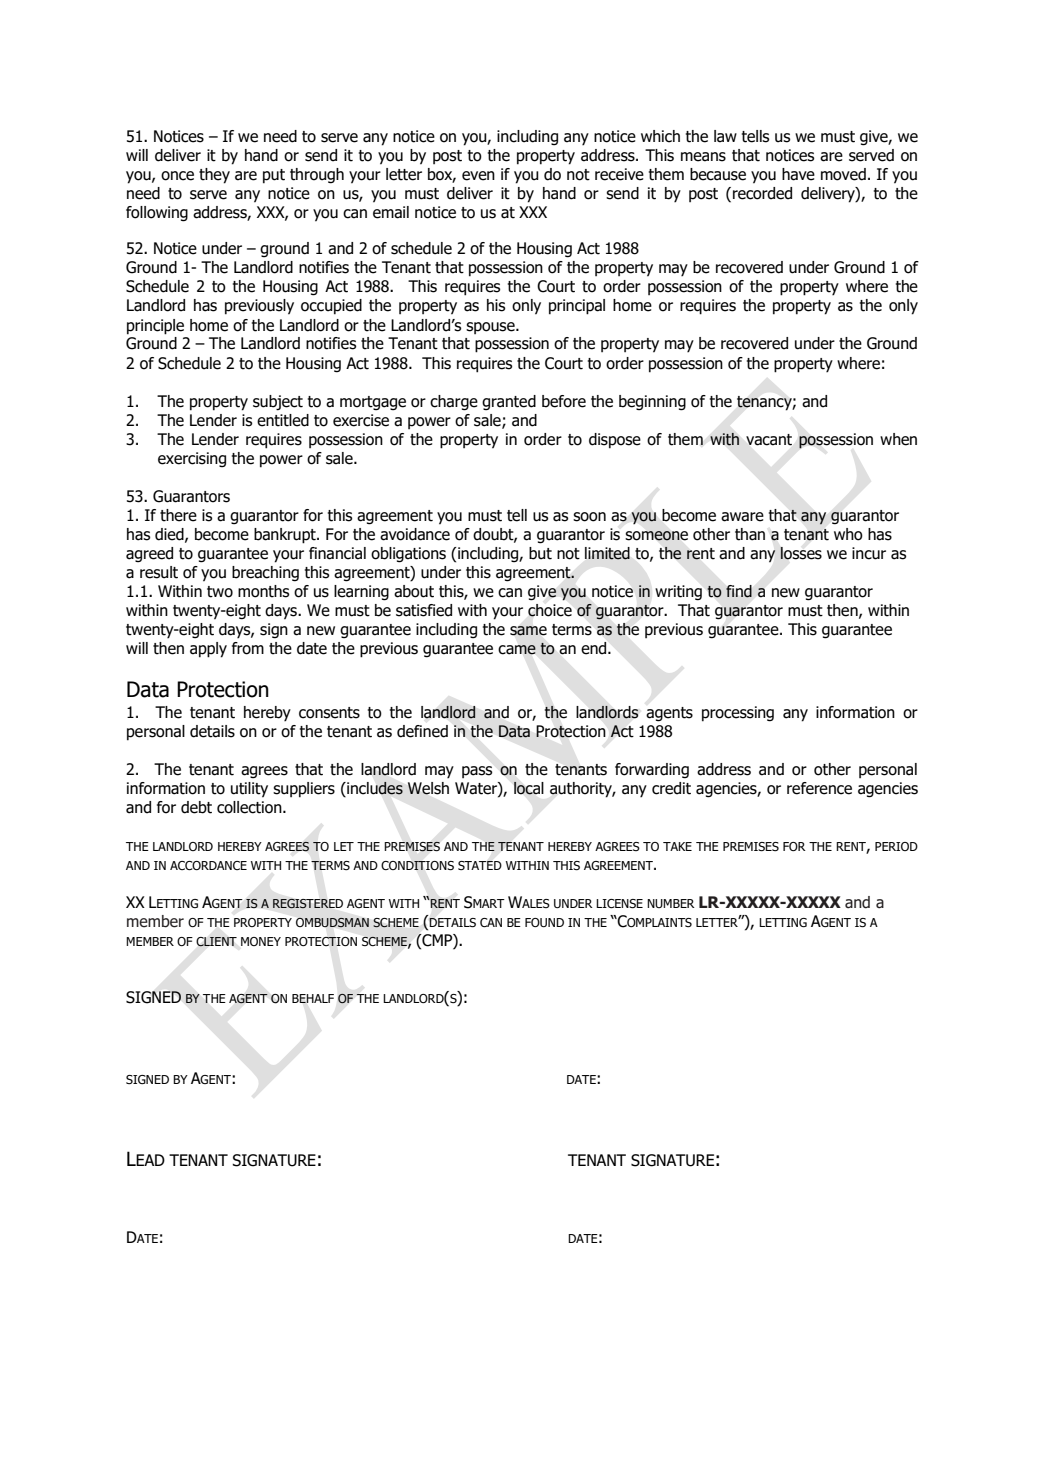 The image size is (1044, 1476). Describe the element at coordinates (214, 176) in the screenshot. I see `they` at that location.
